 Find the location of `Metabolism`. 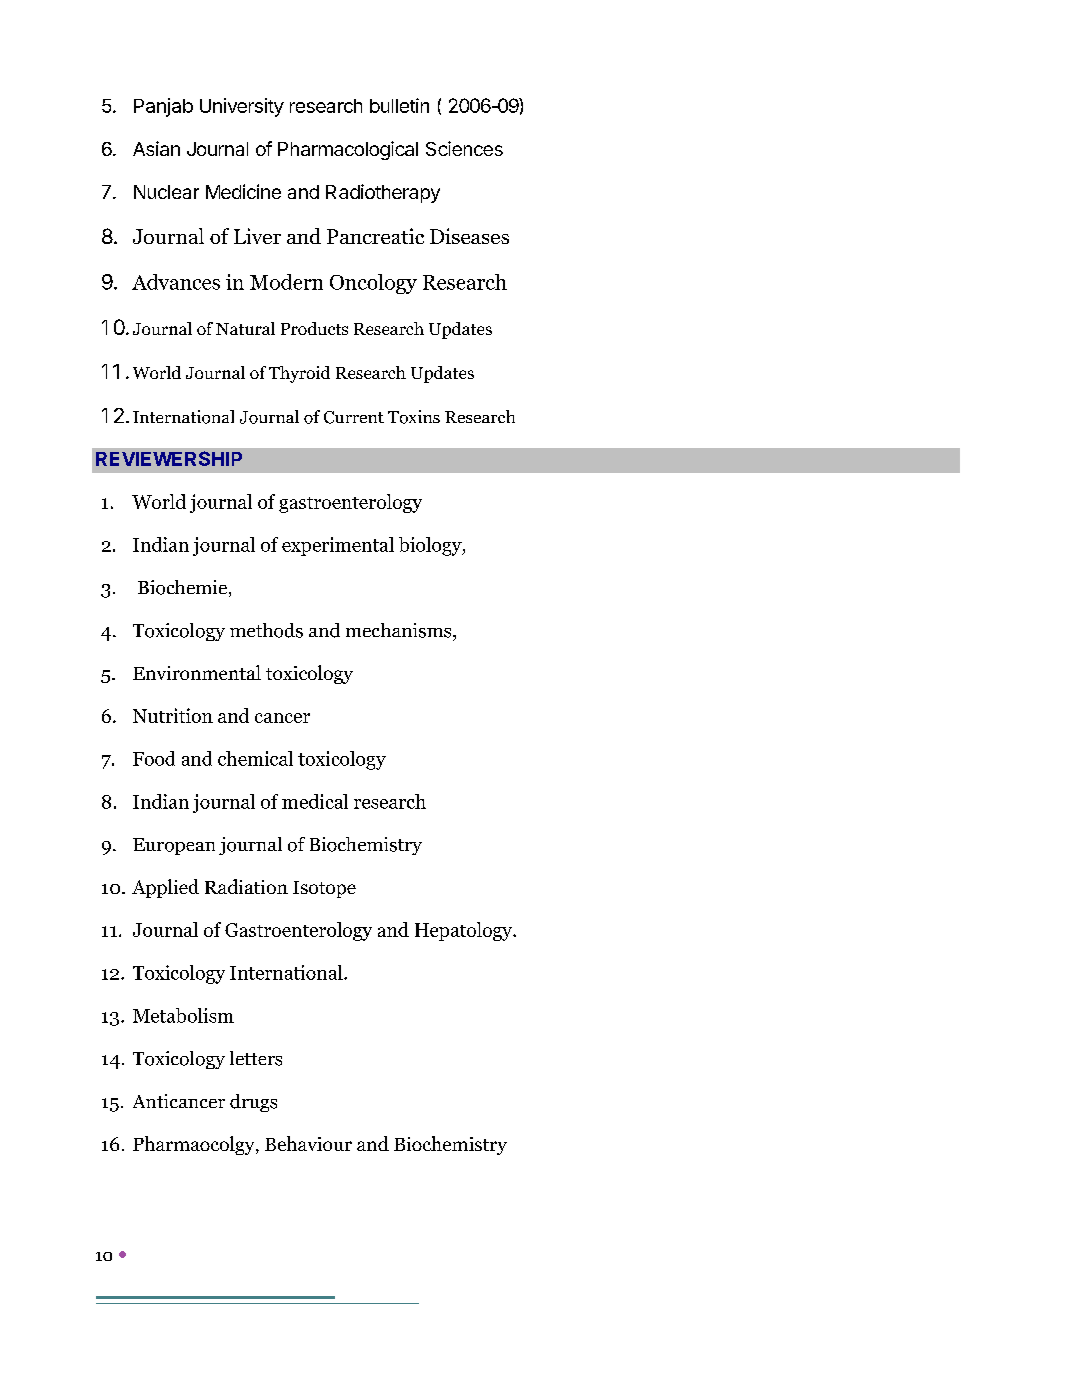

Metabolism is located at coordinates (183, 1015).
